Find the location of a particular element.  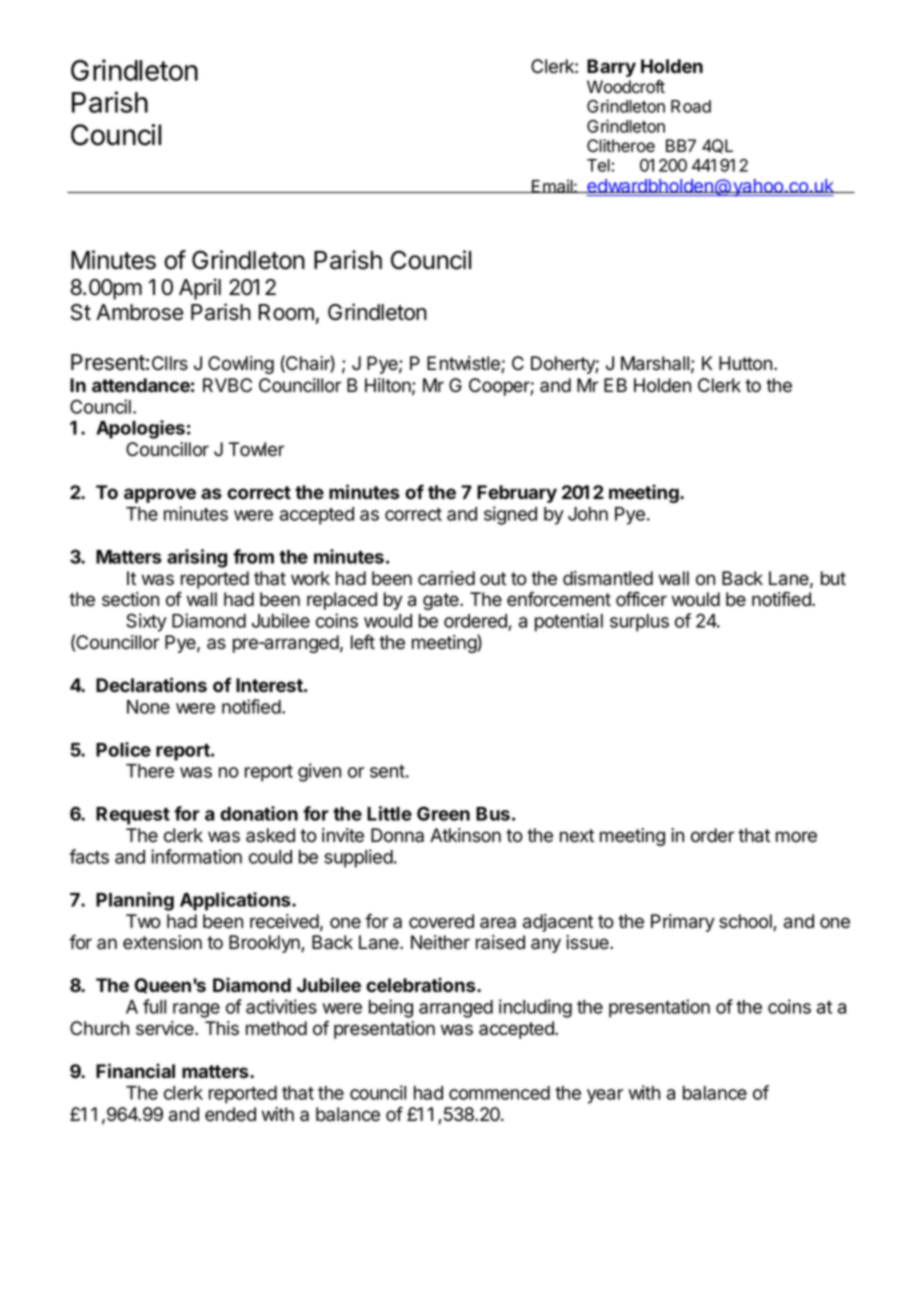

Hutton is located at coordinates (747, 363).
